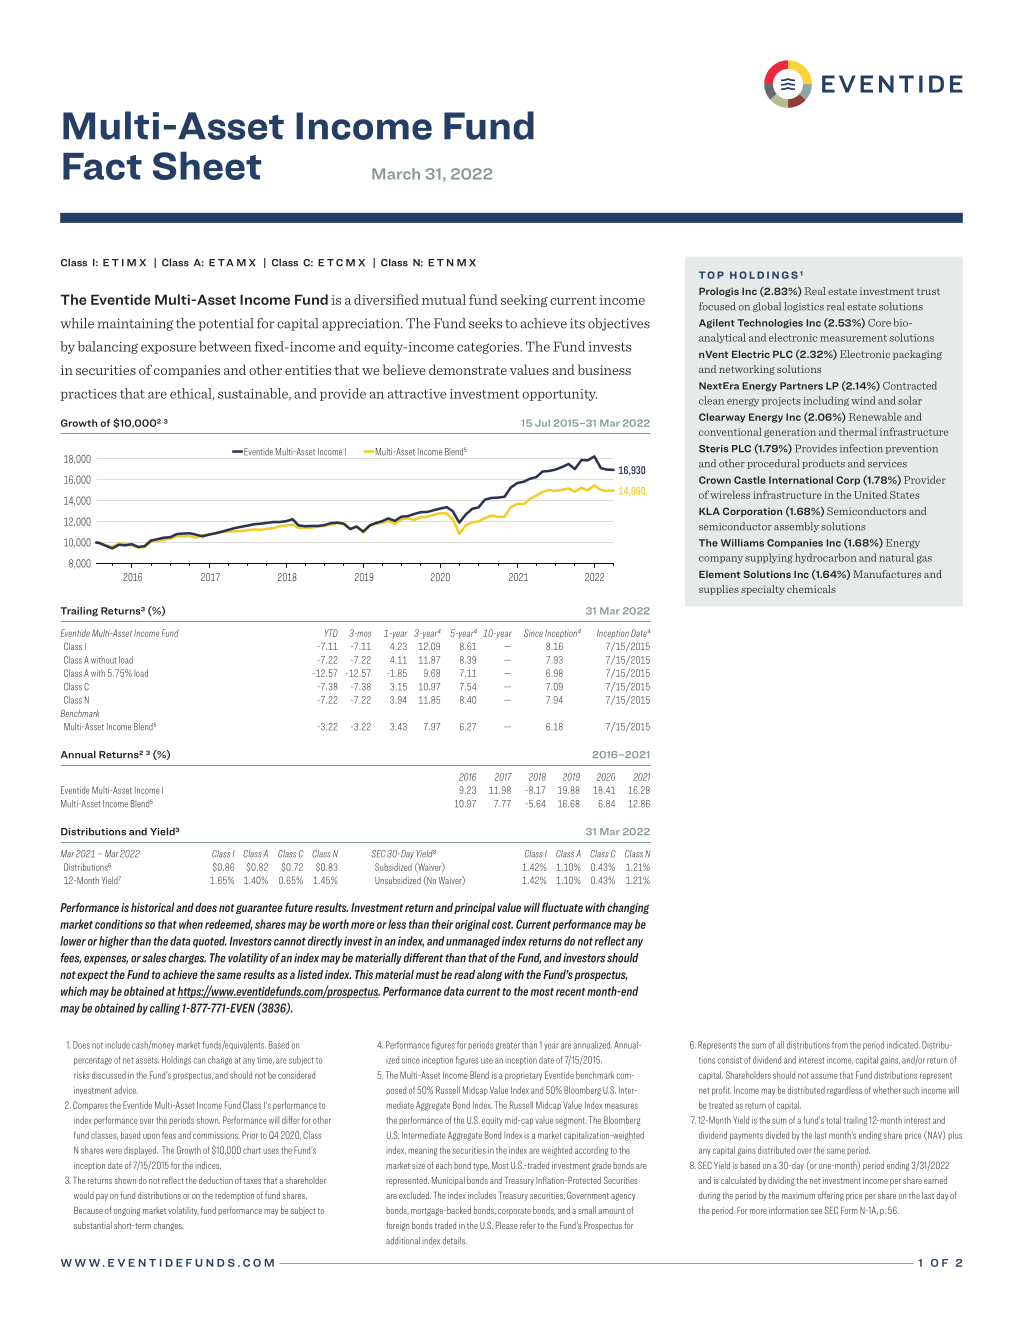 This image has height=1324, width=1023. I want to click on chemicals, so click(811, 589).
